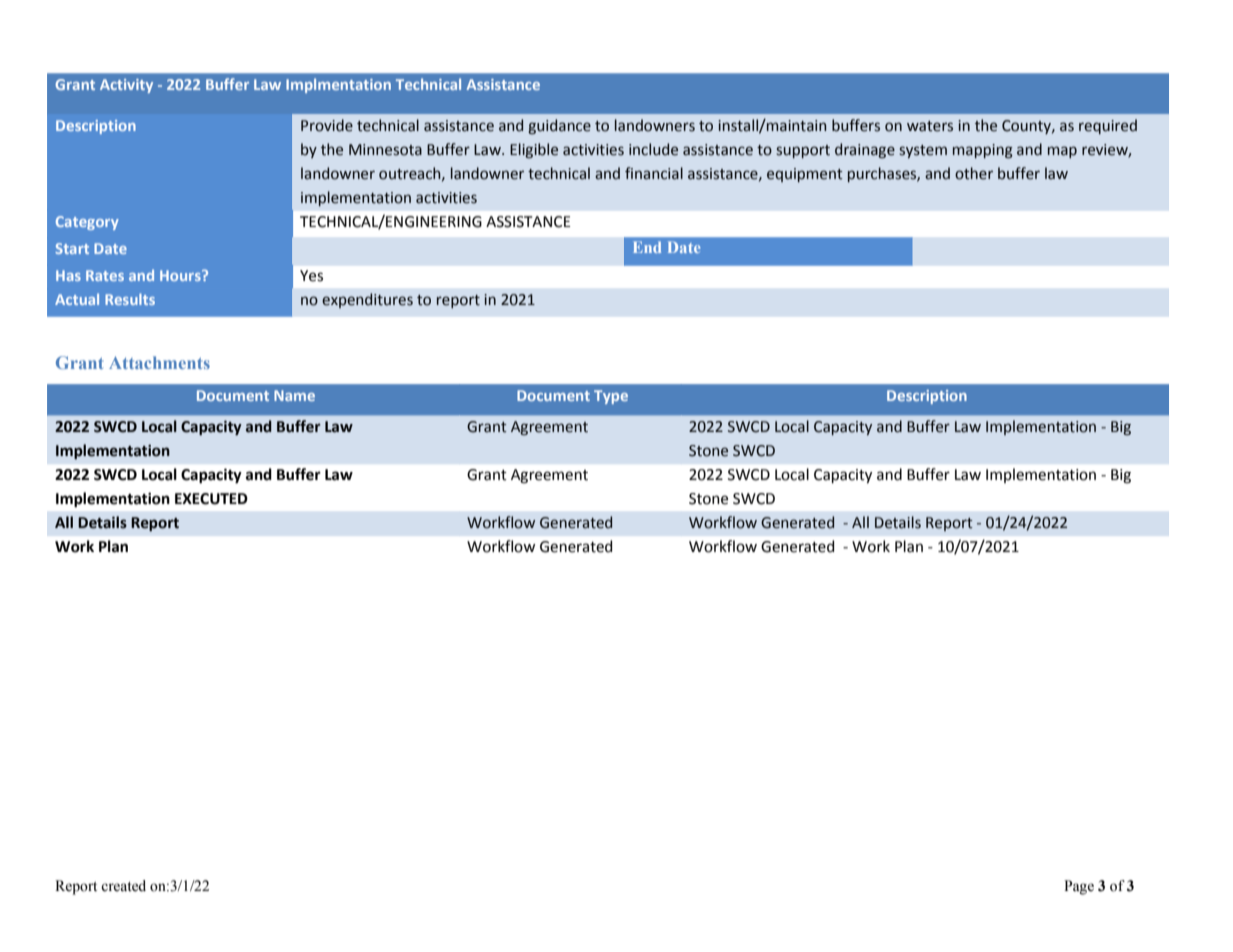 The image size is (1233, 952). I want to click on created, so click(123, 886).
